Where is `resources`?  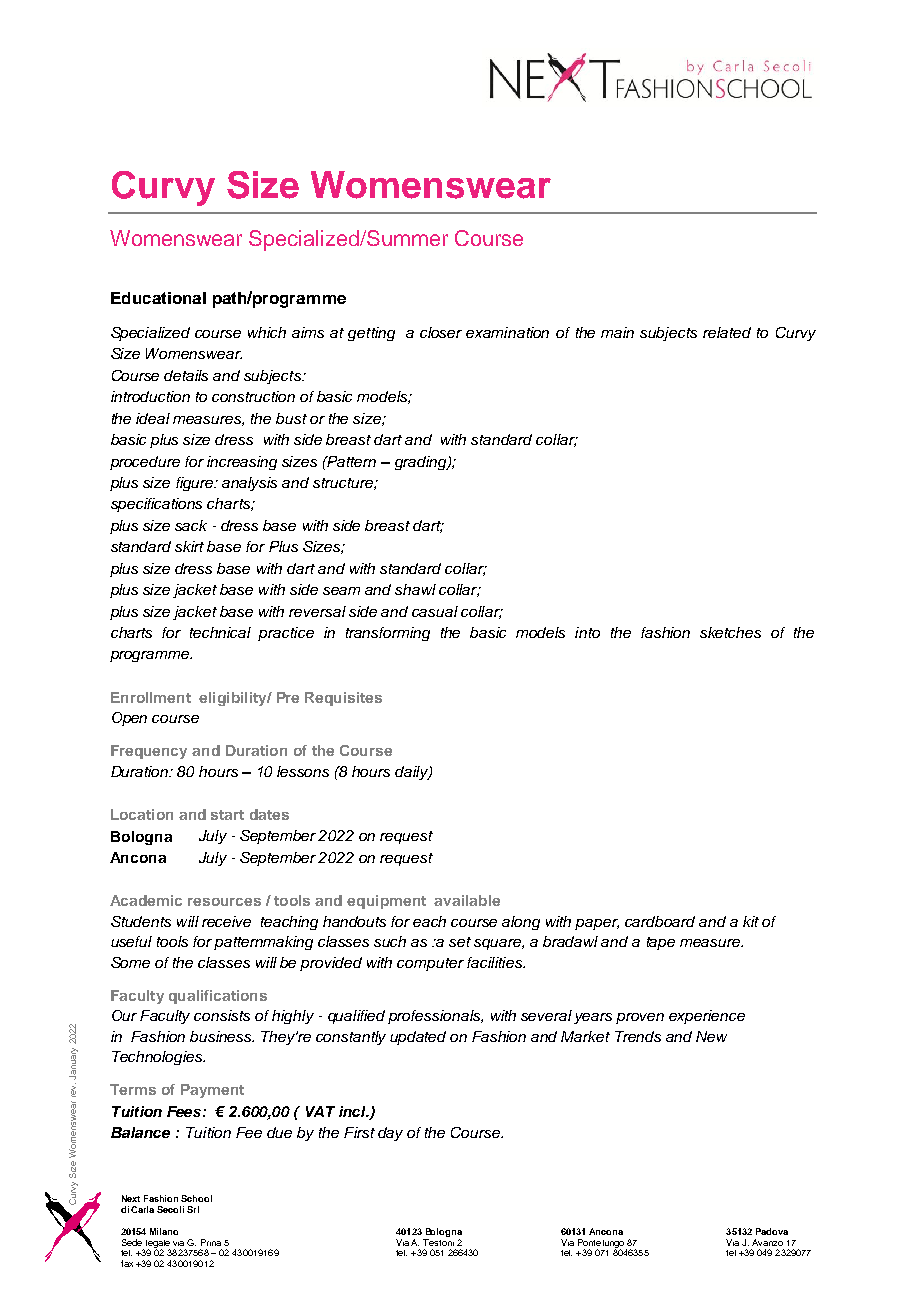
resources is located at coordinates (224, 902).
